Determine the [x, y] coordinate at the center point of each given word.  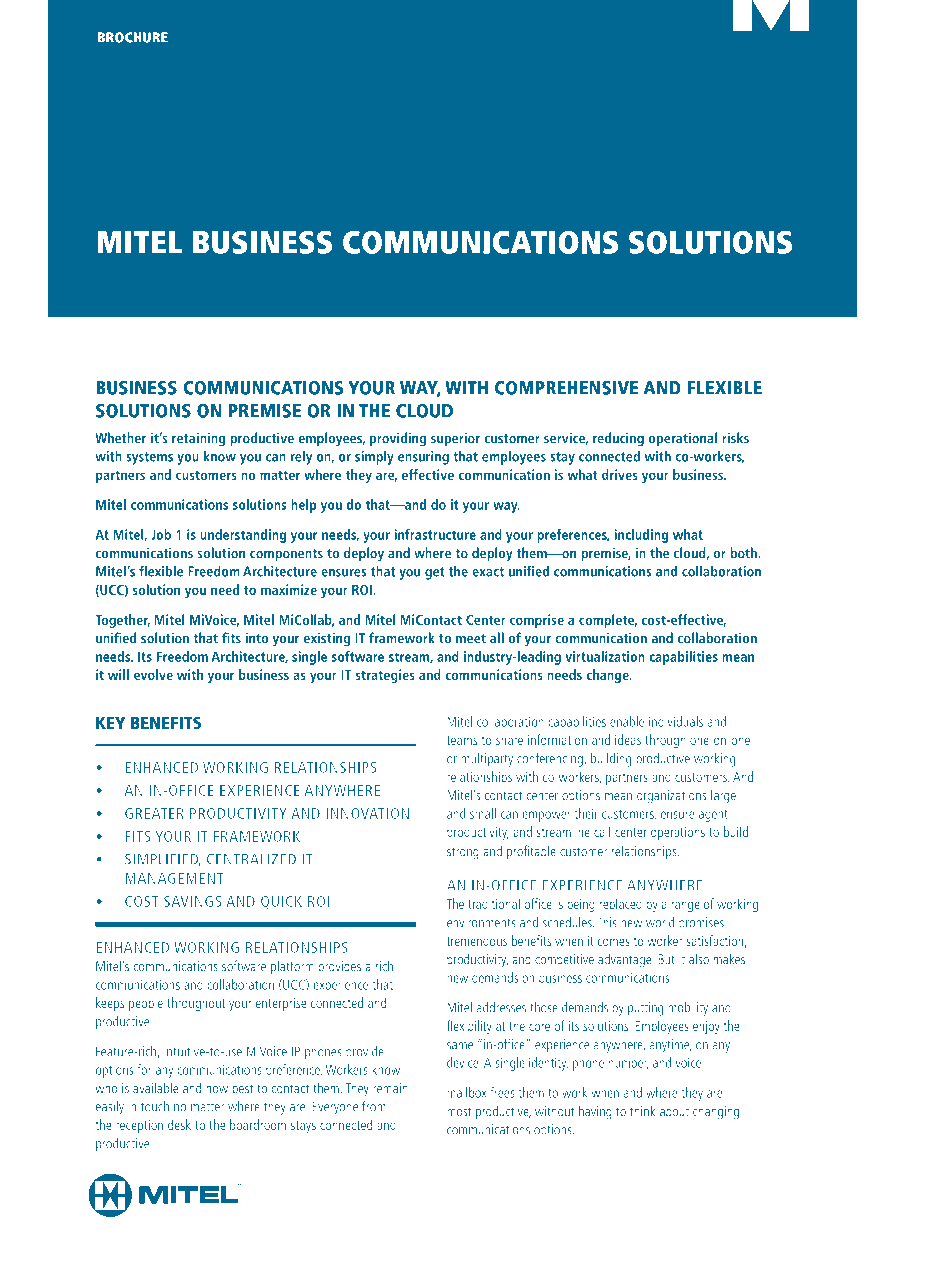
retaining [198, 439]
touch [155, 1106]
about [674, 1110]
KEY [110, 723]
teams [462, 740]
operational [683, 439]
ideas [628, 739]
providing [398, 439]
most [459, 1112]
